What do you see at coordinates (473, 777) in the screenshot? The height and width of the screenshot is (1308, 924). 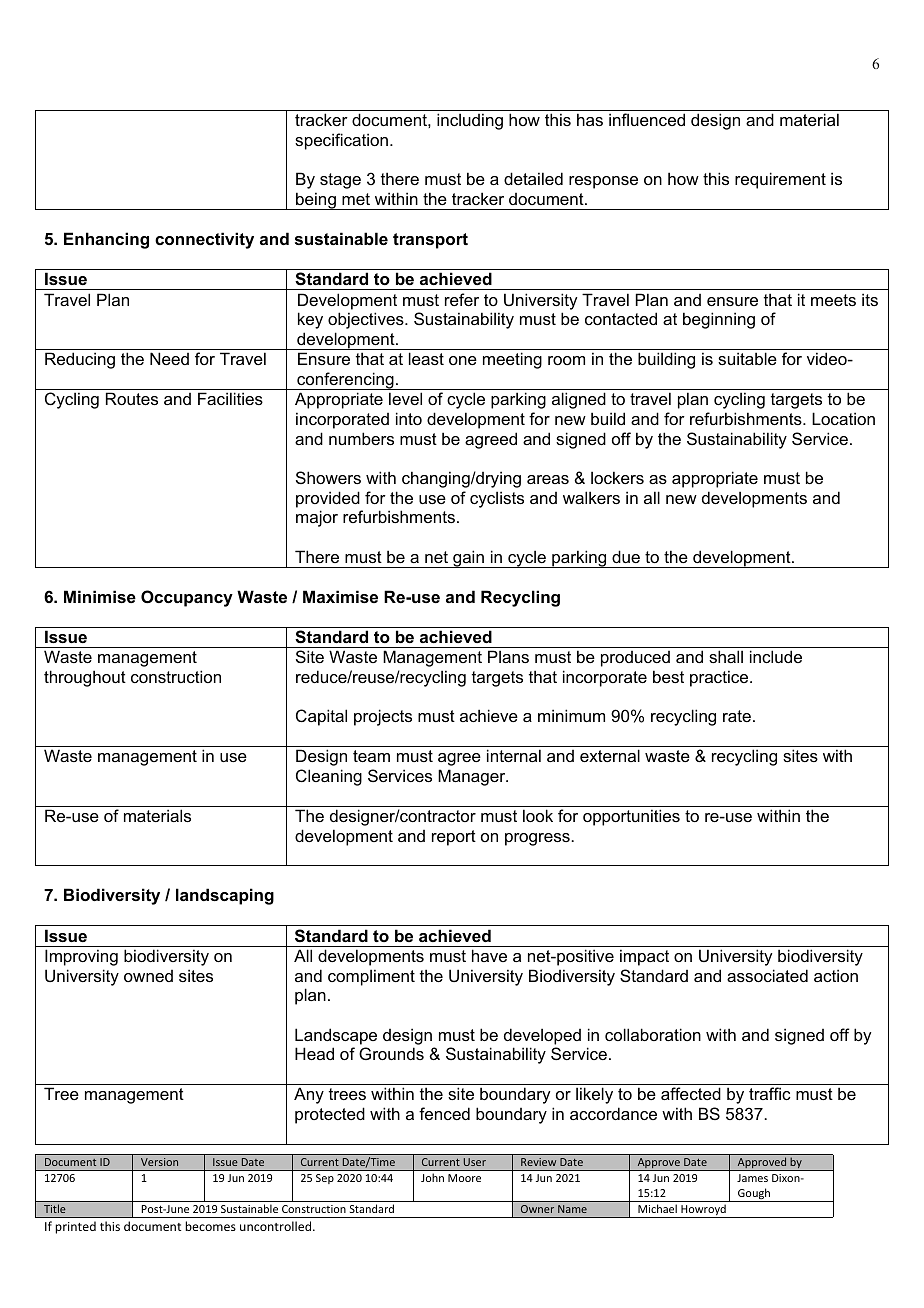 I see `Manager` at bounding box center [473, 777].
